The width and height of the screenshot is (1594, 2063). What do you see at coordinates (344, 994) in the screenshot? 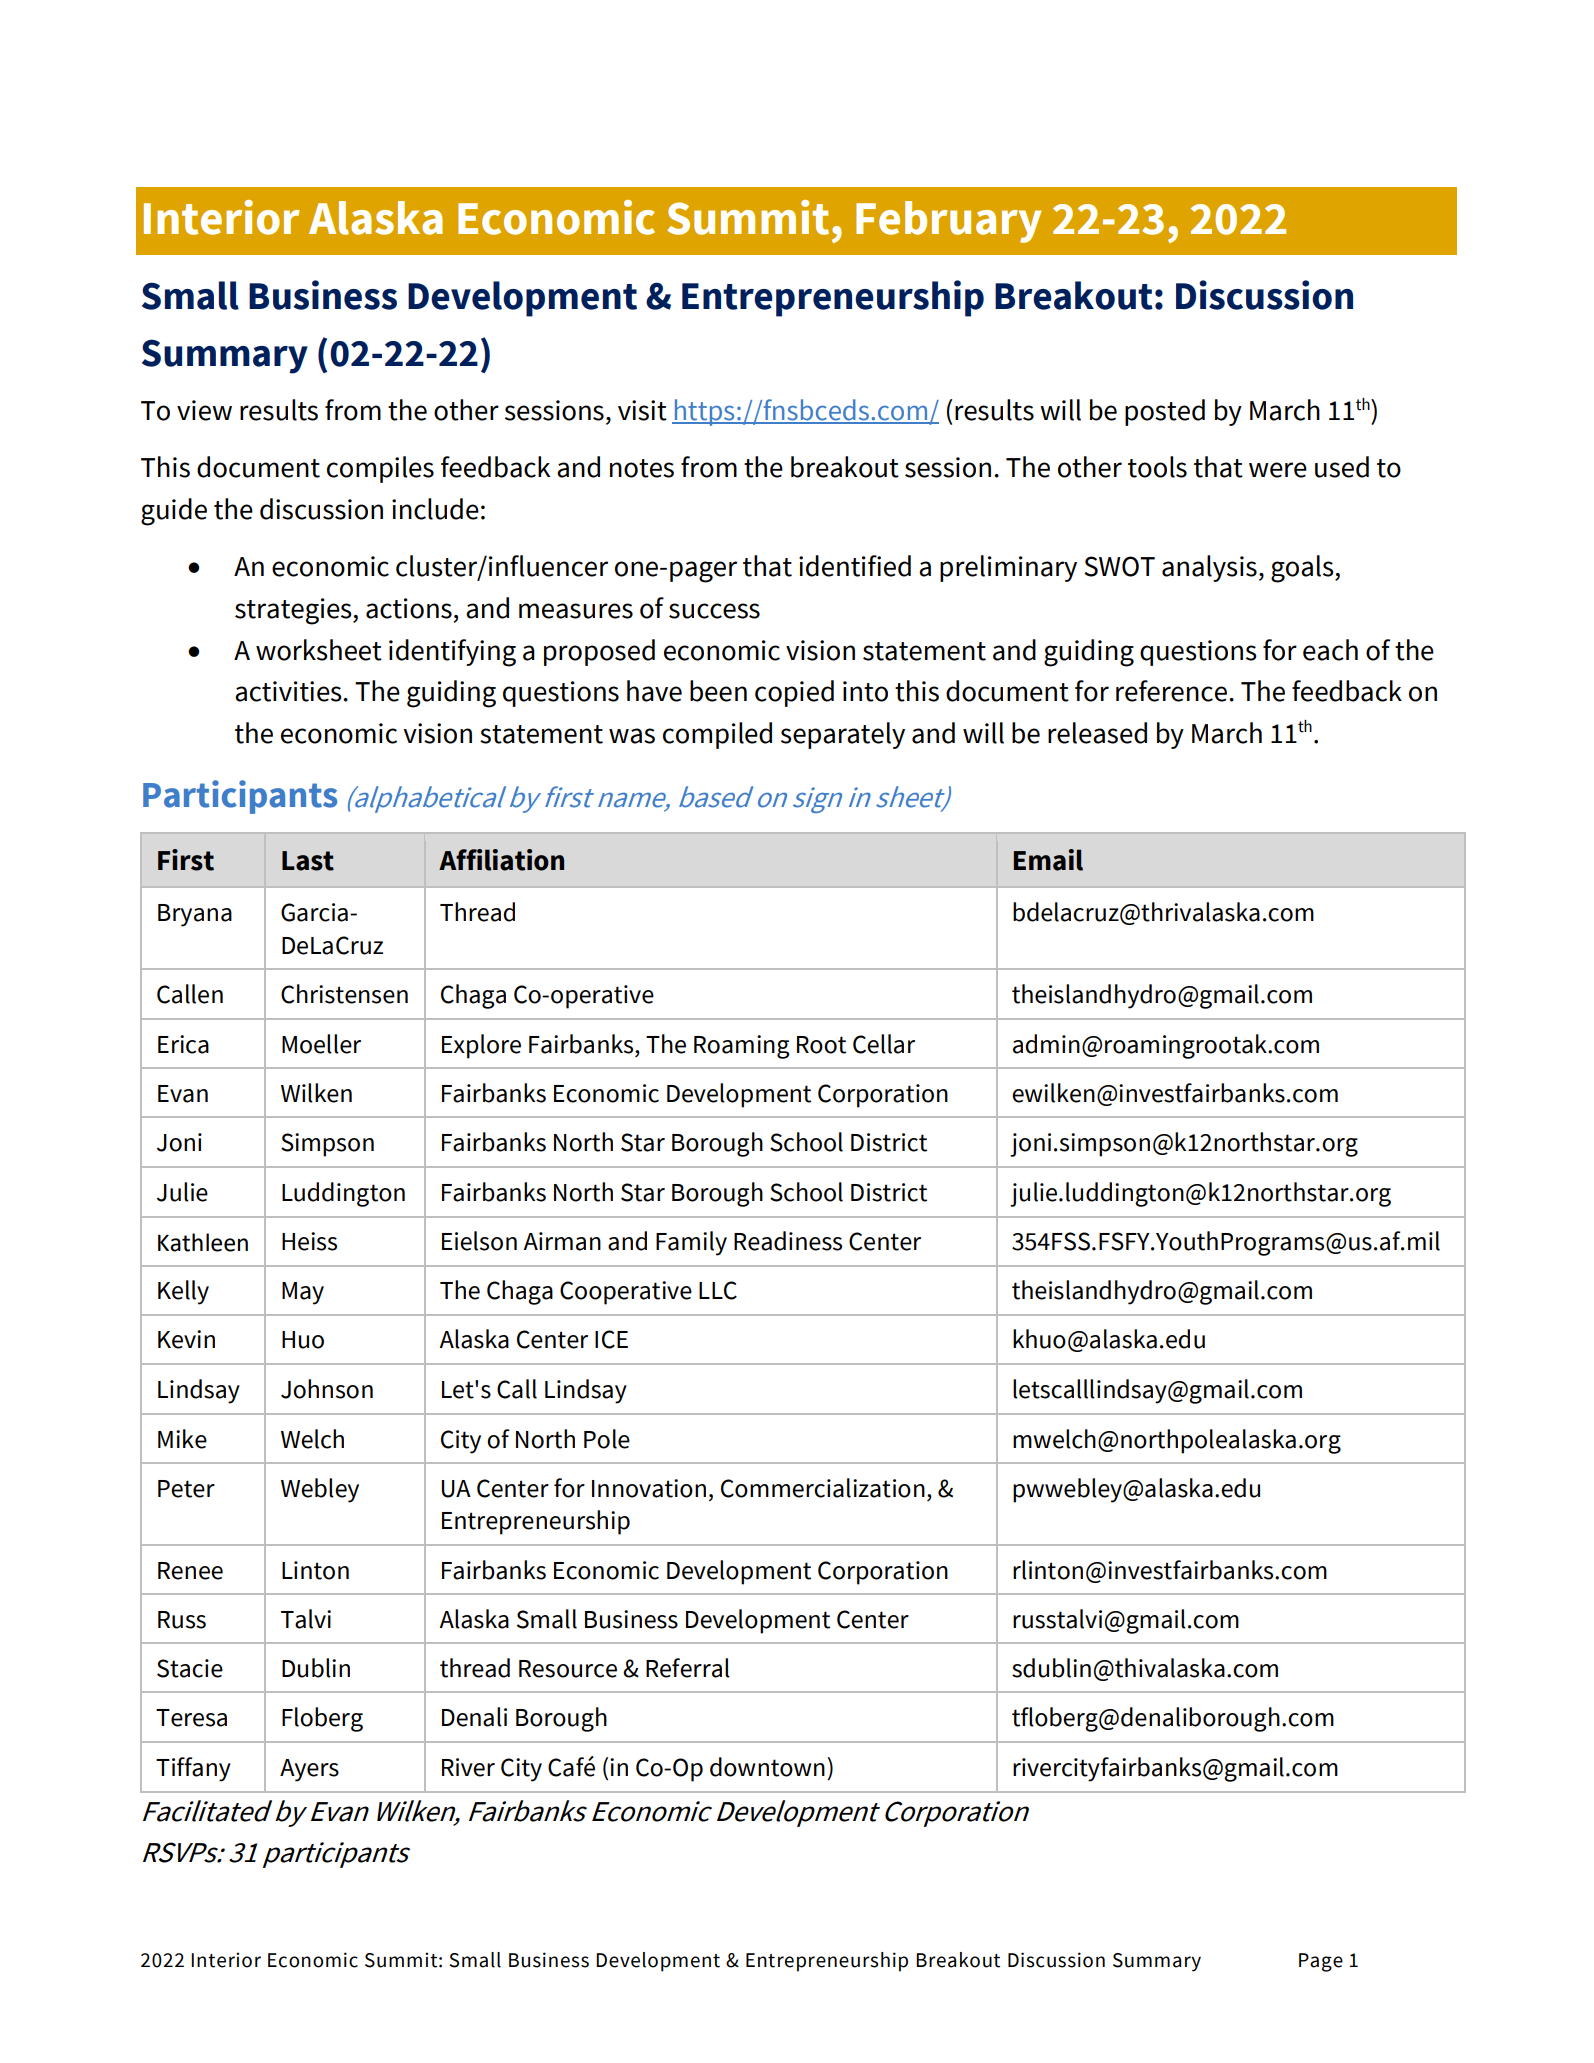
I see `Christensen` at bounding box center [344, 994].
